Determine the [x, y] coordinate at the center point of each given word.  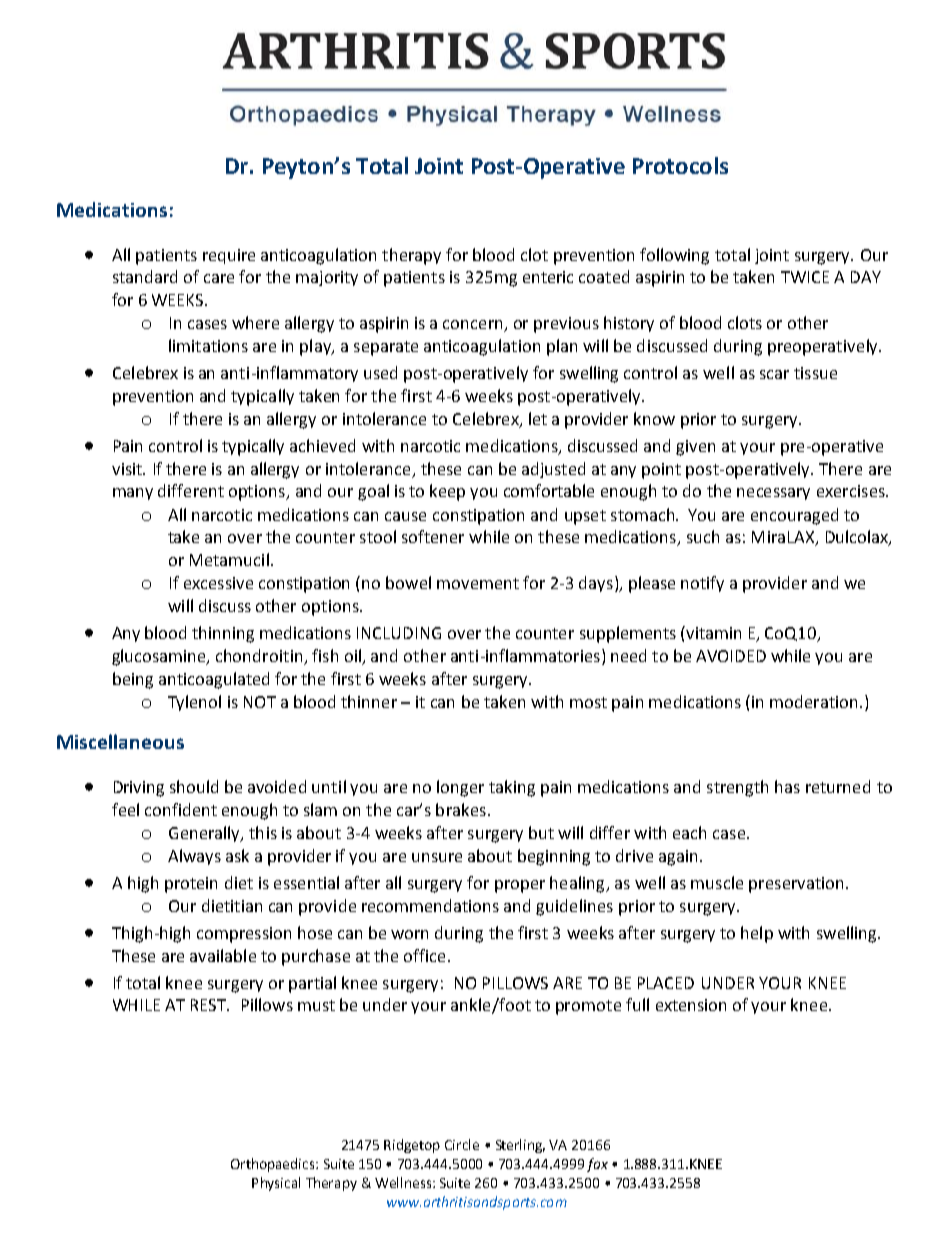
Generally [206, 834]
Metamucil [229, 559]
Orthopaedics [274, 1165]
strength [737, 788]
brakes [461, 809]
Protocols [680, 165]
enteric [548, 277]
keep [447, 492]
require [229, 256]
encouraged [794, 516]
